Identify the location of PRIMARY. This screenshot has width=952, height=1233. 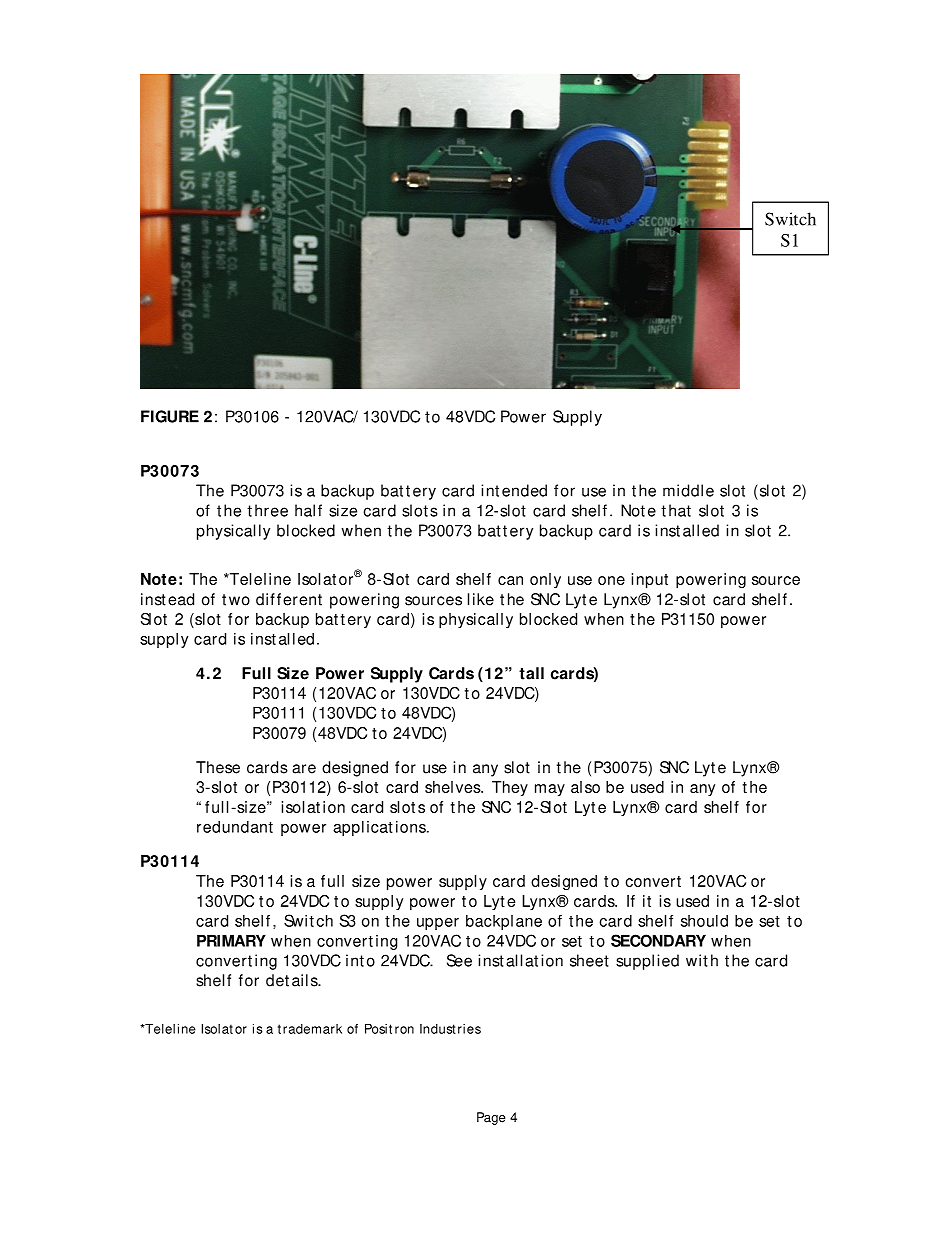
(231, 940).
